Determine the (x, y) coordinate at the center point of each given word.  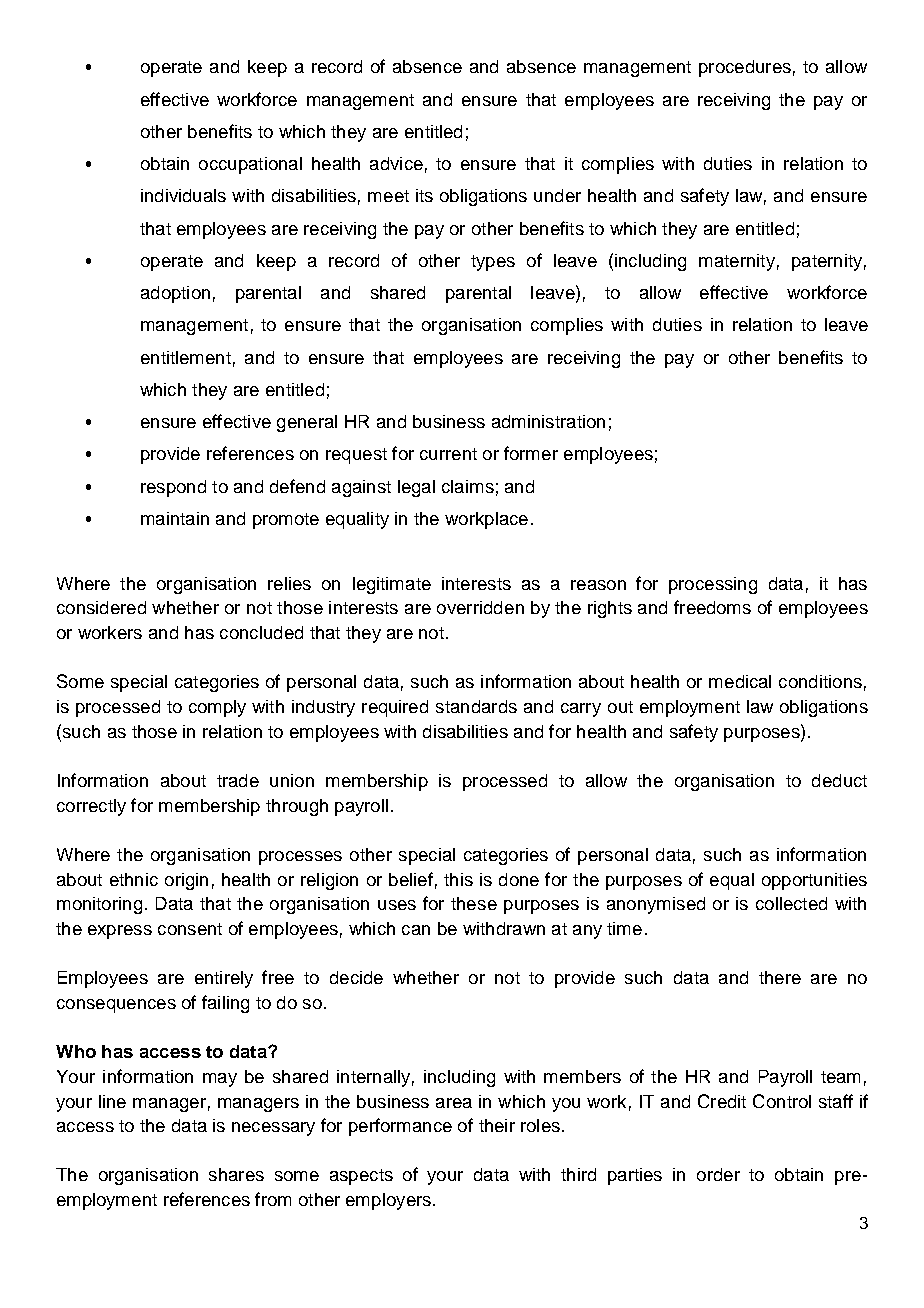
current (448, 454)
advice (396, 163)
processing (713, 585)
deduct (839, 780)
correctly (91, 807)
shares (236, 1174)
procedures (745, 68)
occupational (250, 165)
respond (173, 488)
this (458, 879)
